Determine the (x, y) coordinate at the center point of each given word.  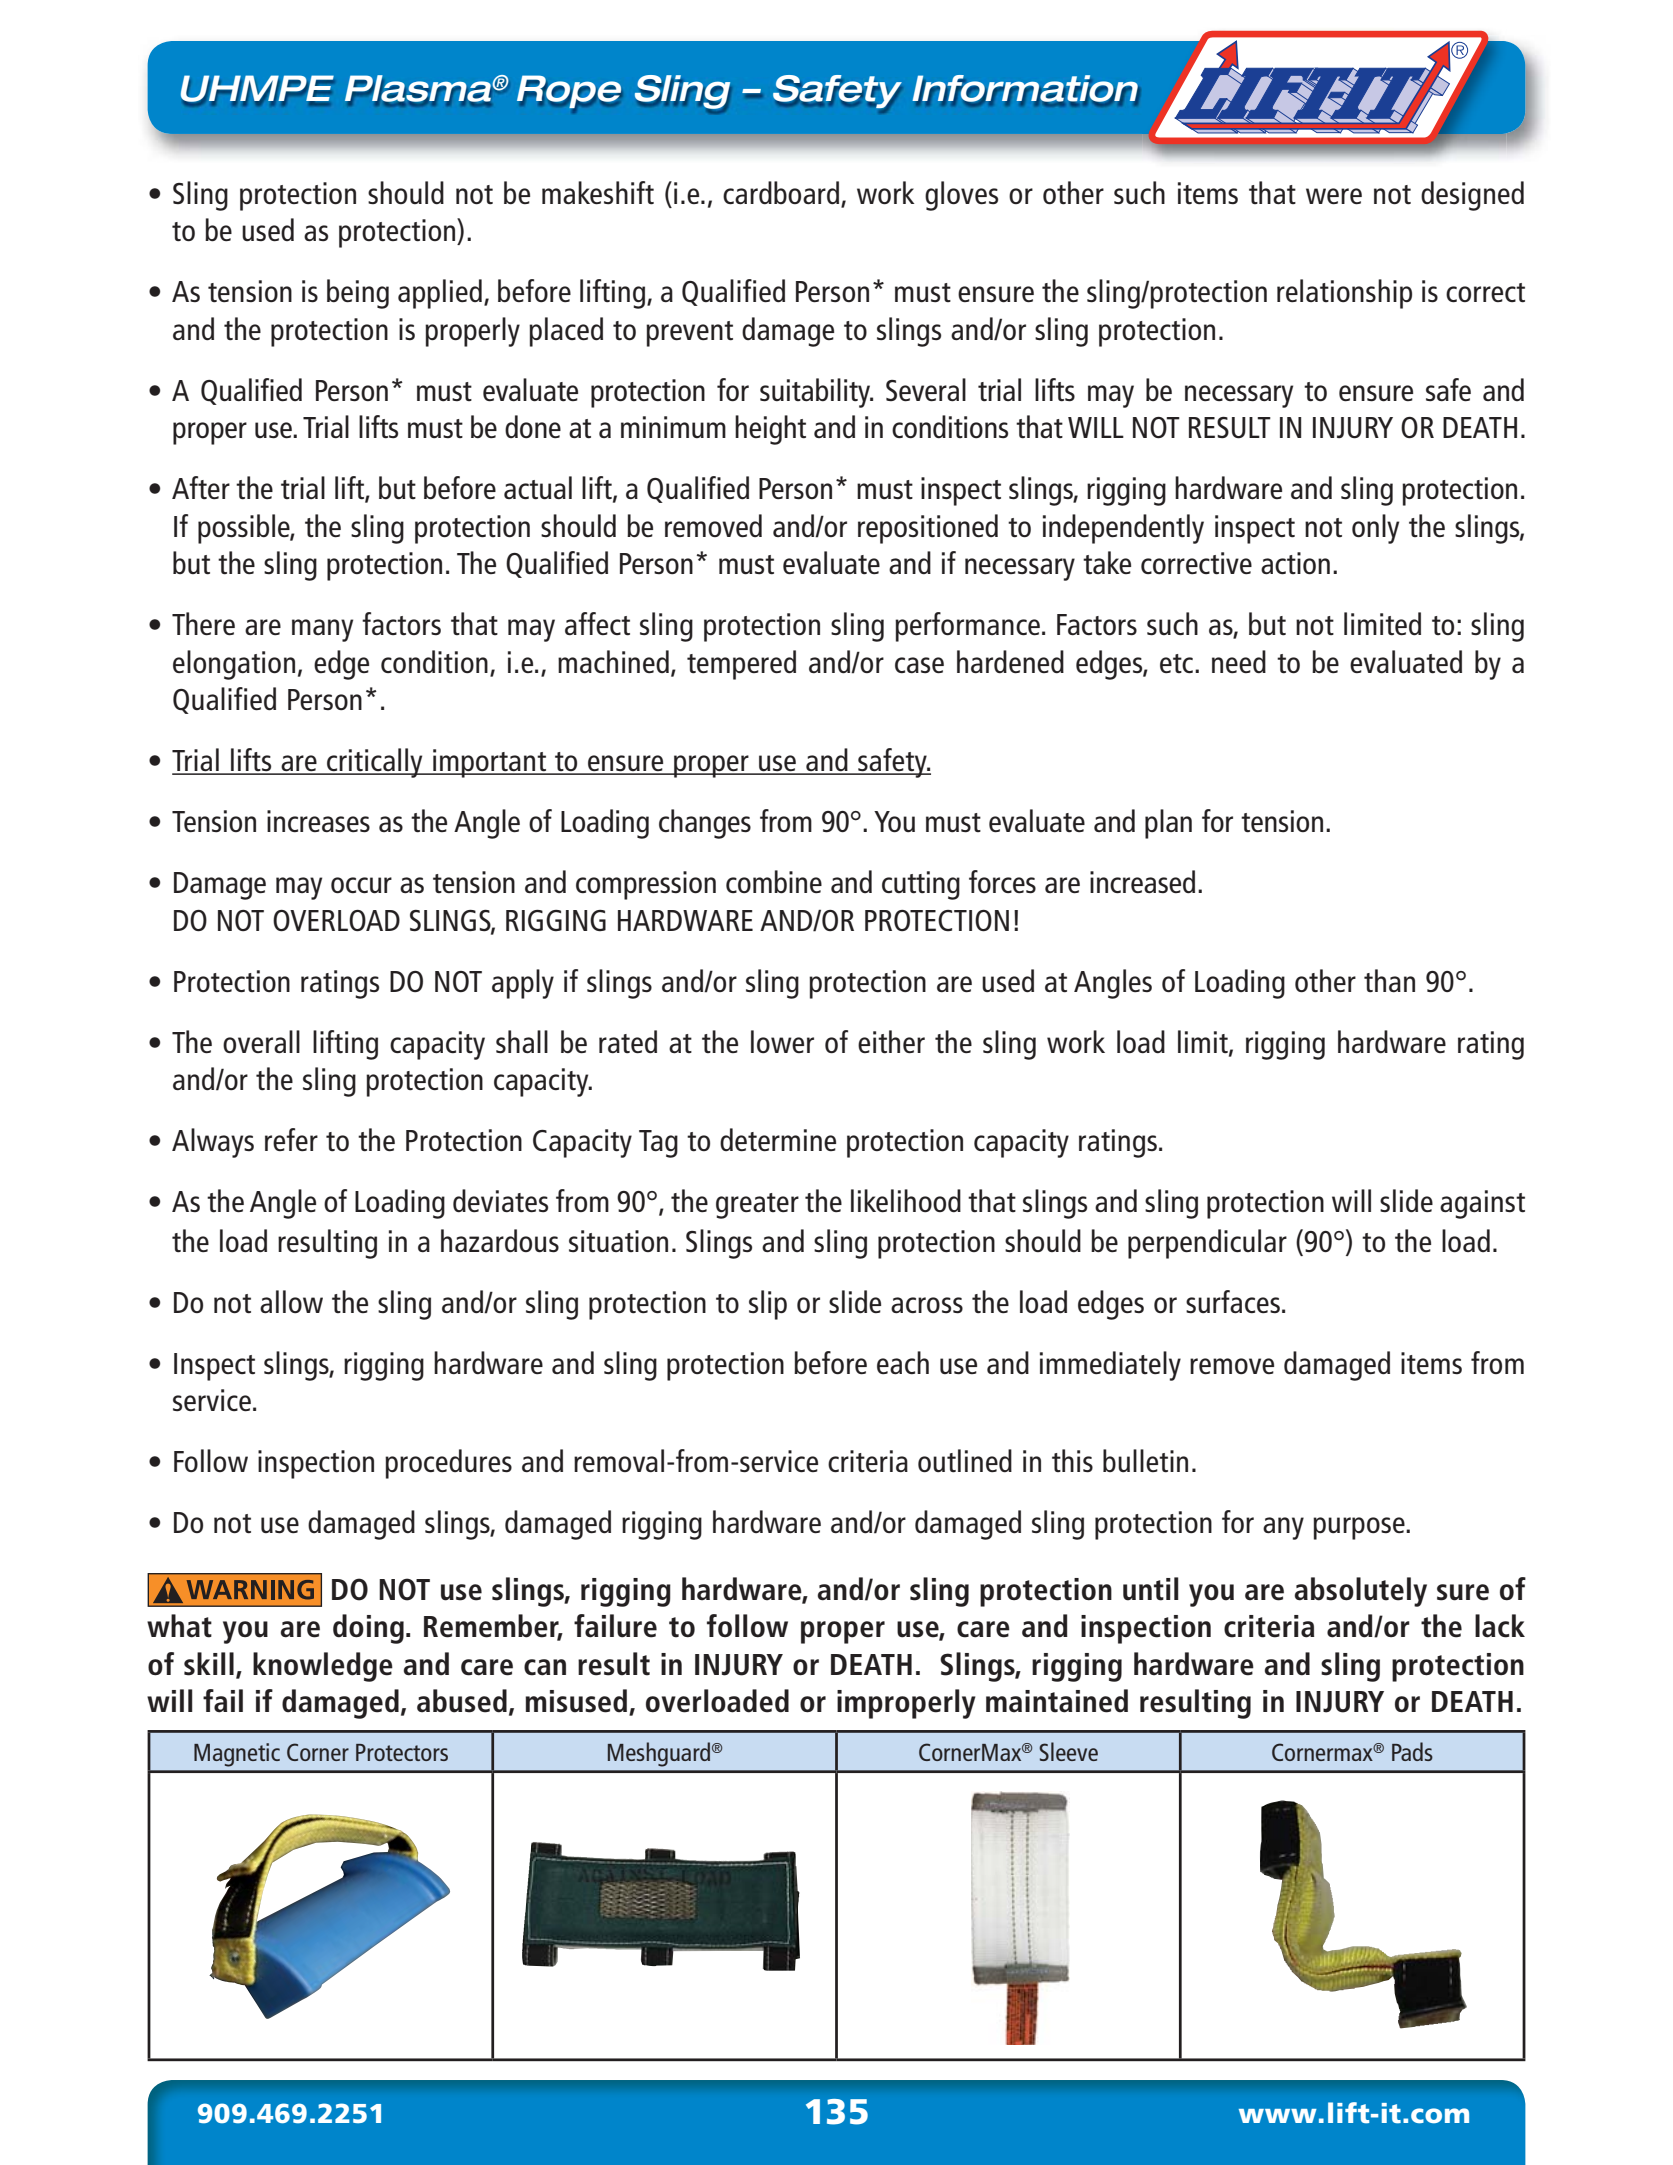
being (358, 294)
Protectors (402, 1752)
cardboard (782, 193)
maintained (1057, 1701)
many (322, 630)
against (1482, 1204)
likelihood (906, 1200)
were (1334, 196)
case (919, 665)
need (1239, 661)
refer (291, 1139)
